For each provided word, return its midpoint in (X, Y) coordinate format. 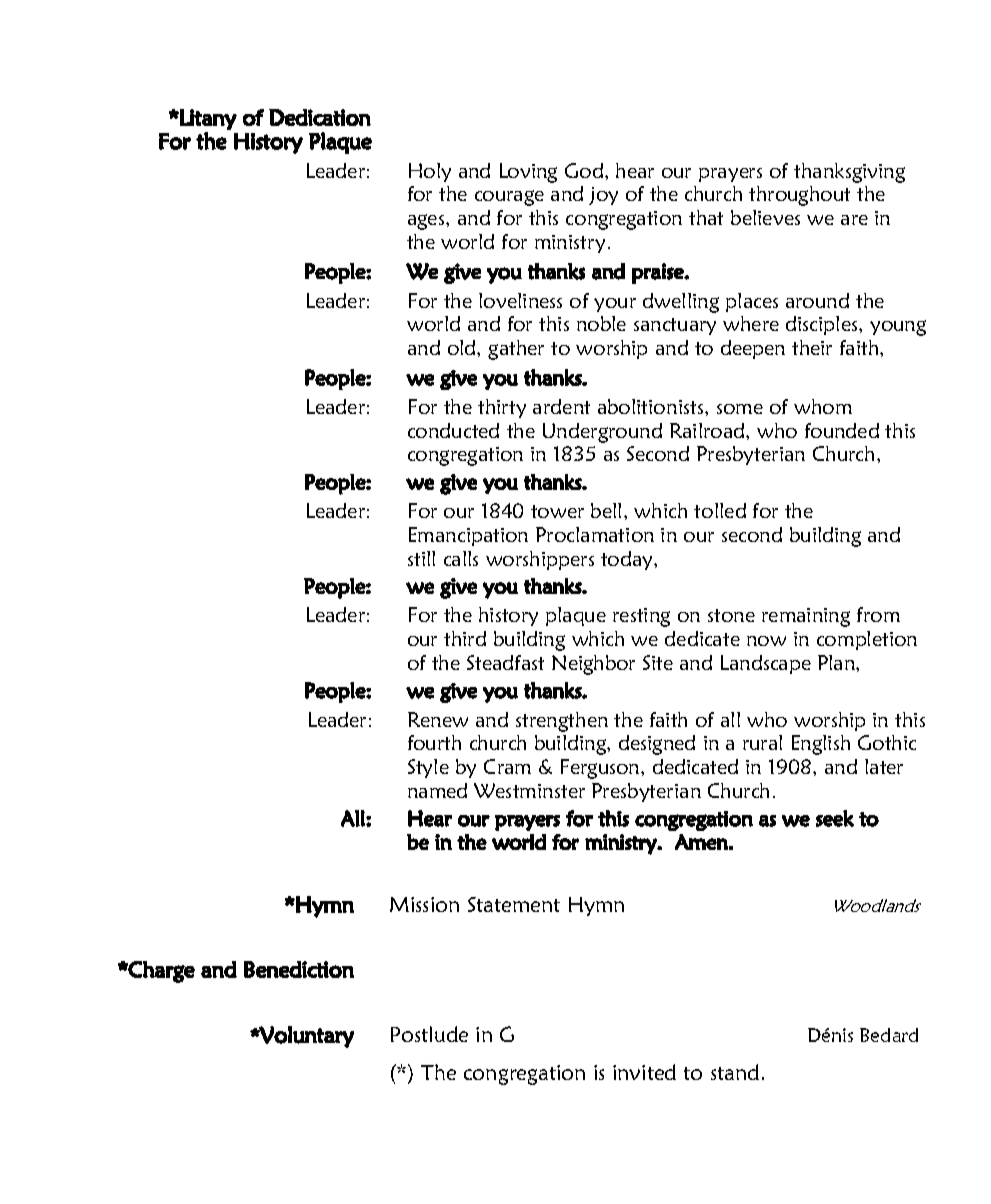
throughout (799, 196)
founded (842, 430)
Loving (528, 173)
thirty (502, 408)
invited (644, 1072)
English (821, 745)
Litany (207, 119)
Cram (507, 766)
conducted (453, 430)
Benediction (299, 969)
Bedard (889, 1035)
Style (428, 768)
